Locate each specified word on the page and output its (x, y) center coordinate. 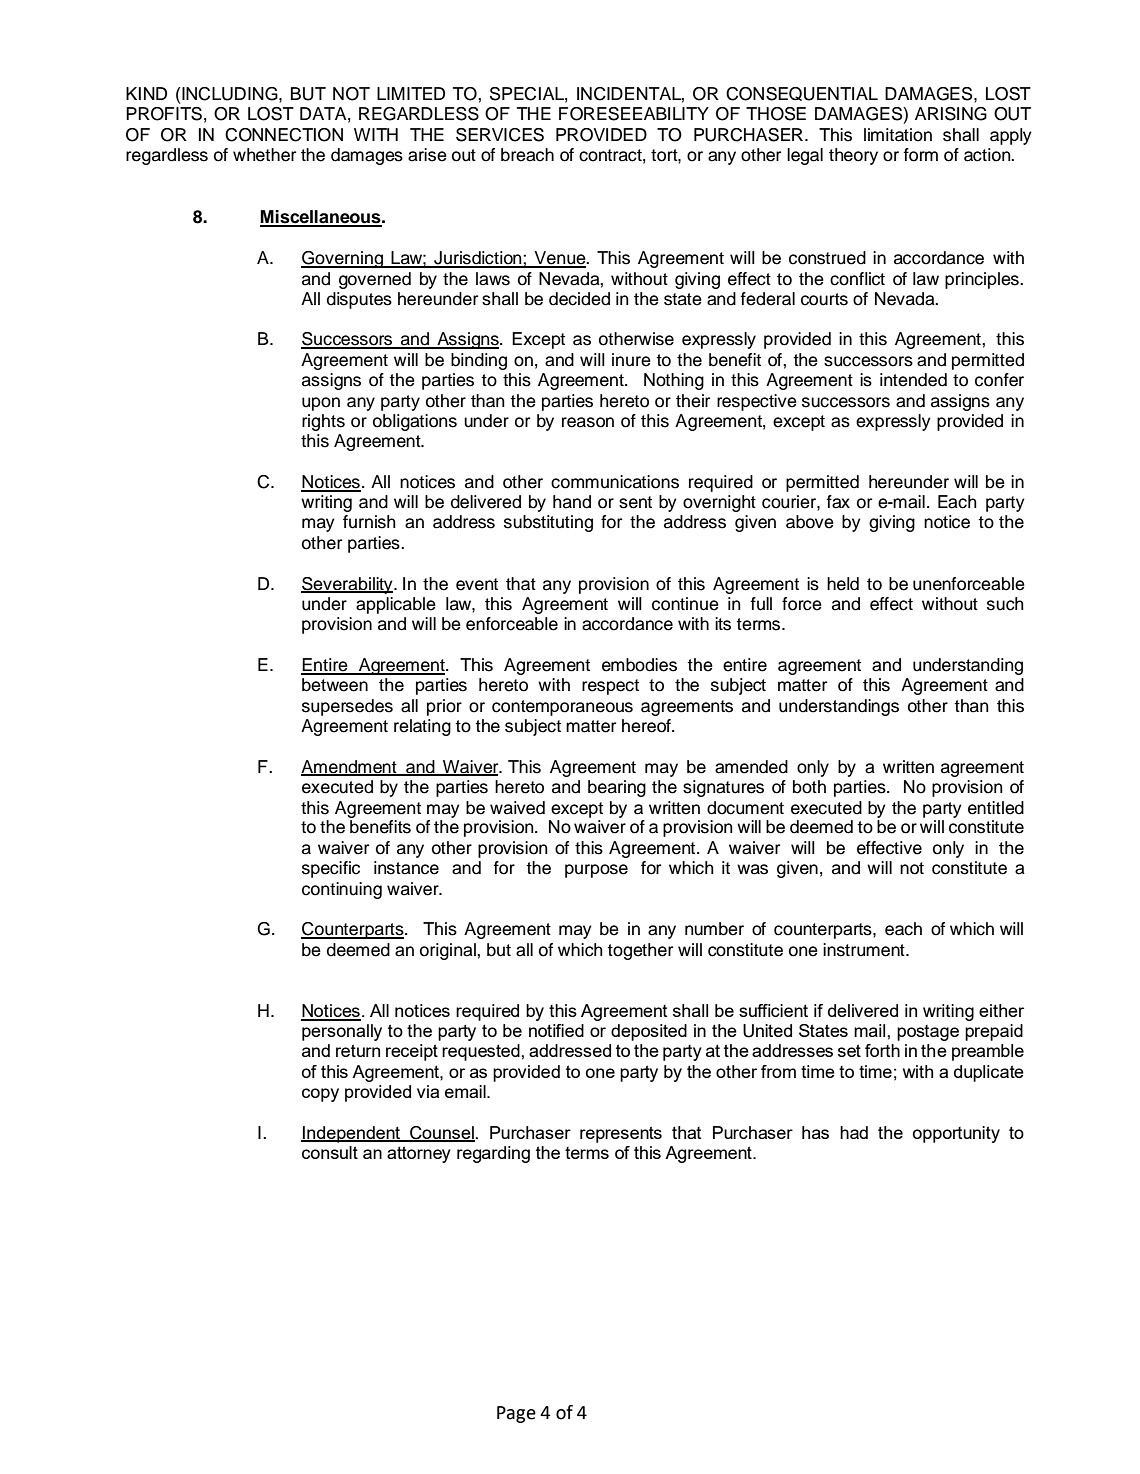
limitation (898, 135)
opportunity (956, 1134)
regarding (493, 1154)
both (809, 787)
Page (516, 1414)
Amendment (350, 767)
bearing (617, 788)
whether (264, 155)
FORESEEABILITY (634, 114)
